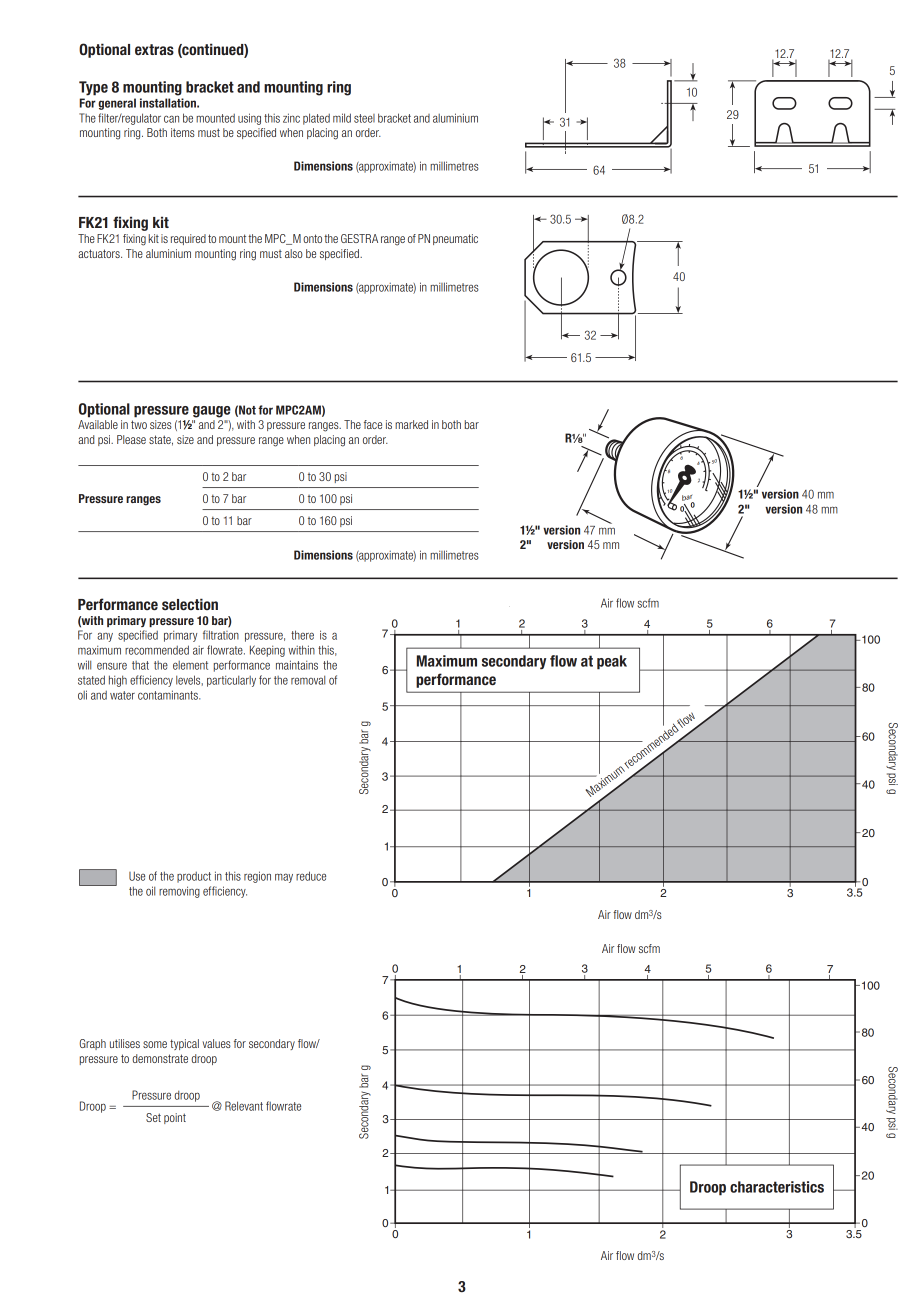  I want to click on pneumatic, so click(455, 239).
